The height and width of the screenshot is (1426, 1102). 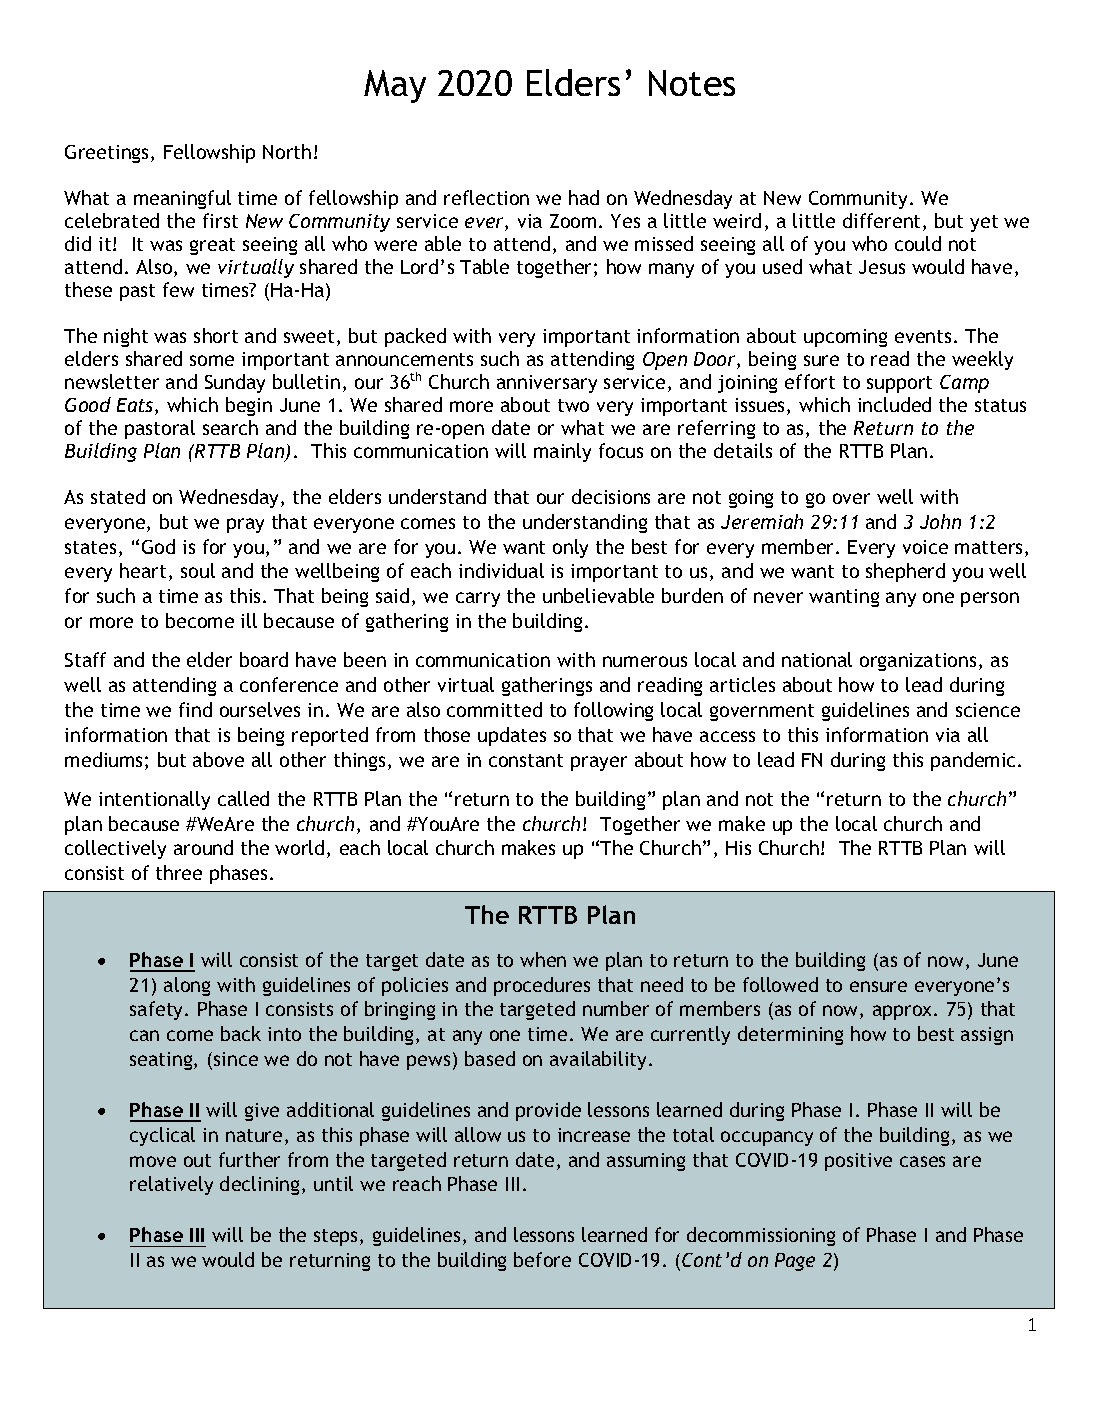 I want to click on Greetings, so click(x=108, y=154).
